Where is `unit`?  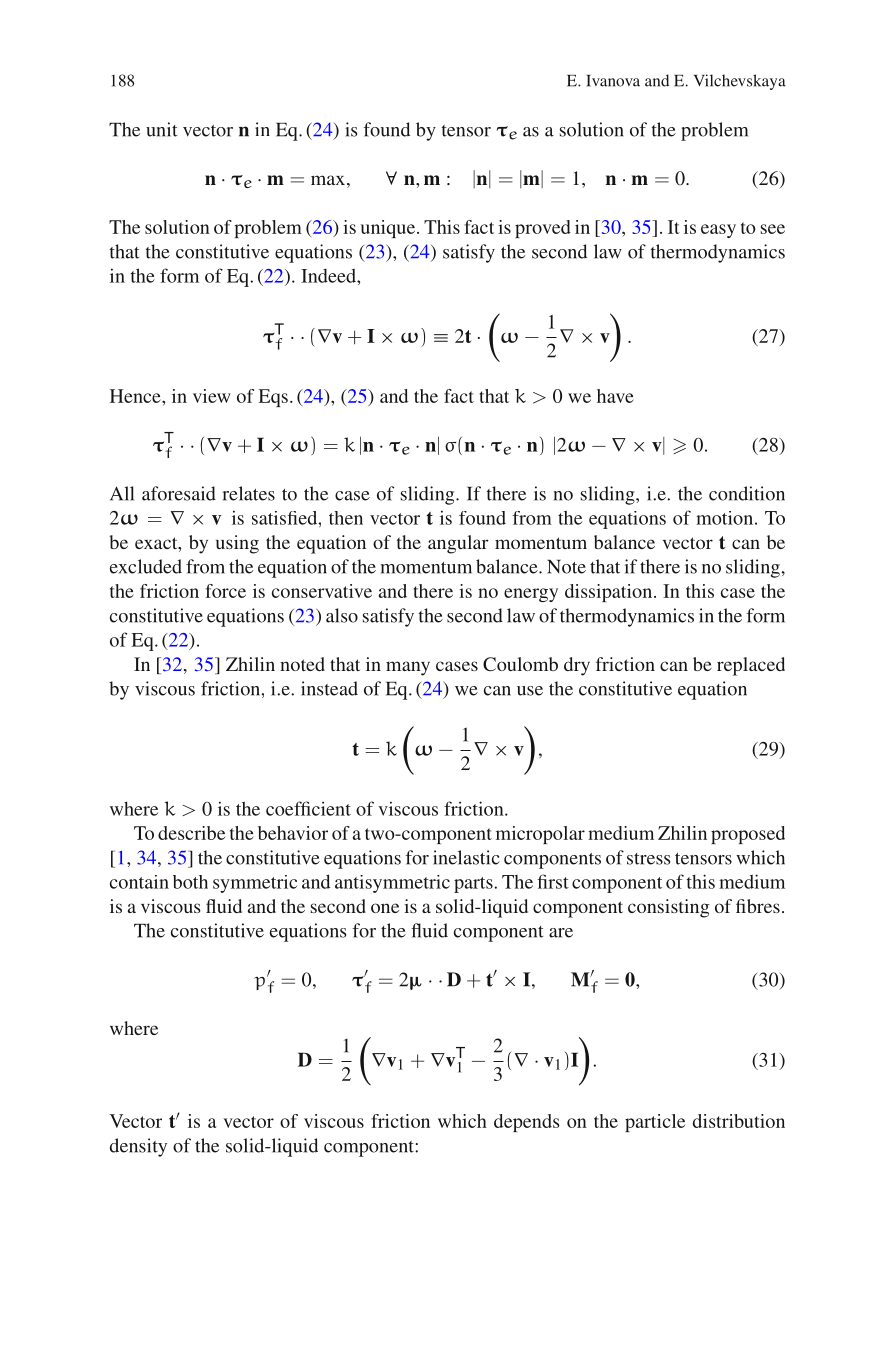 unit is located at coordinates (161, 129).
